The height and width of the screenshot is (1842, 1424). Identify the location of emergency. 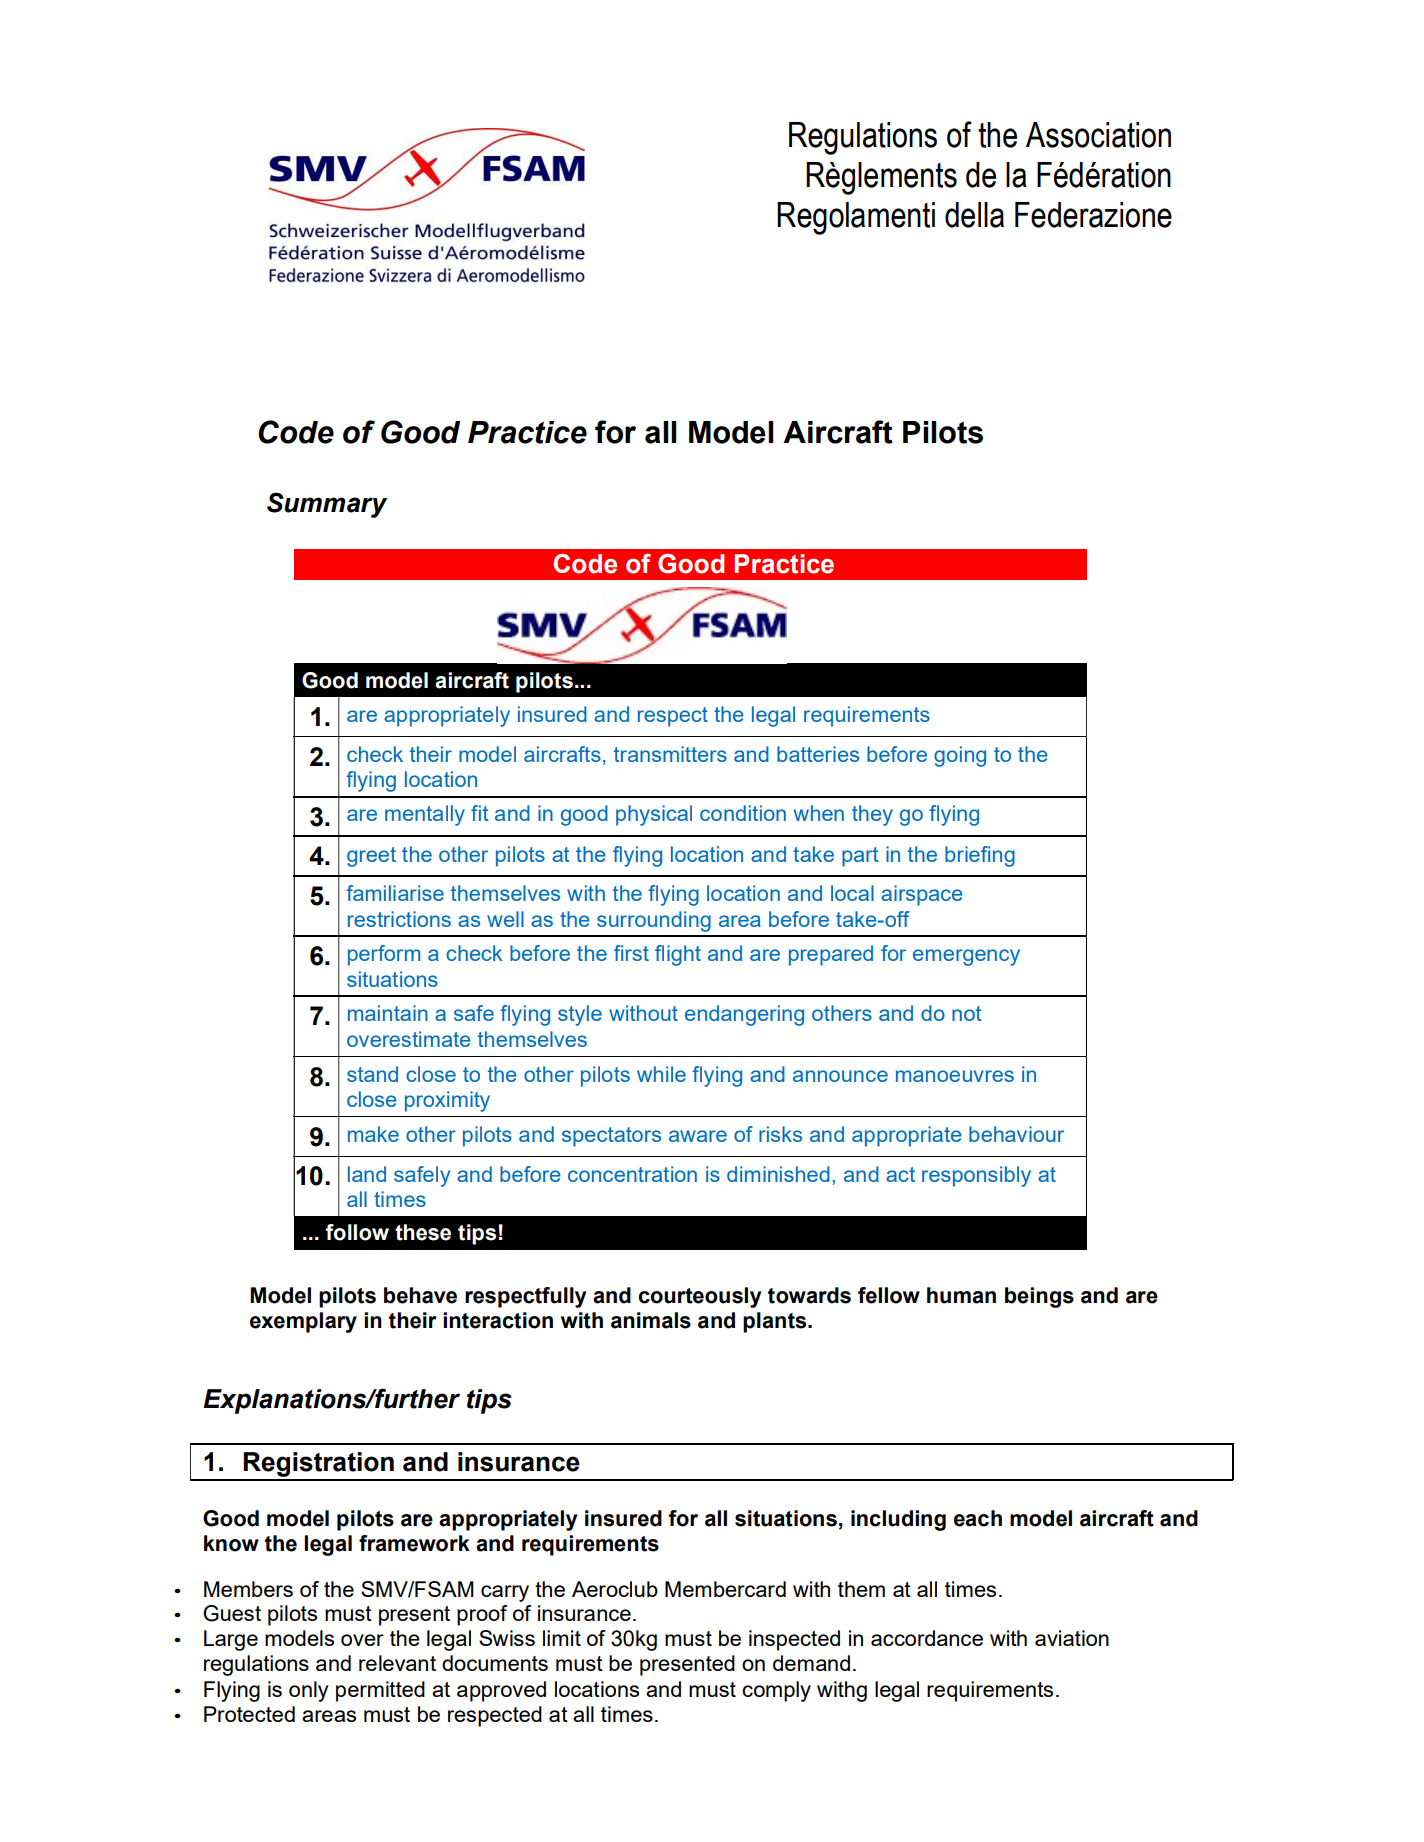
(966, 957).
